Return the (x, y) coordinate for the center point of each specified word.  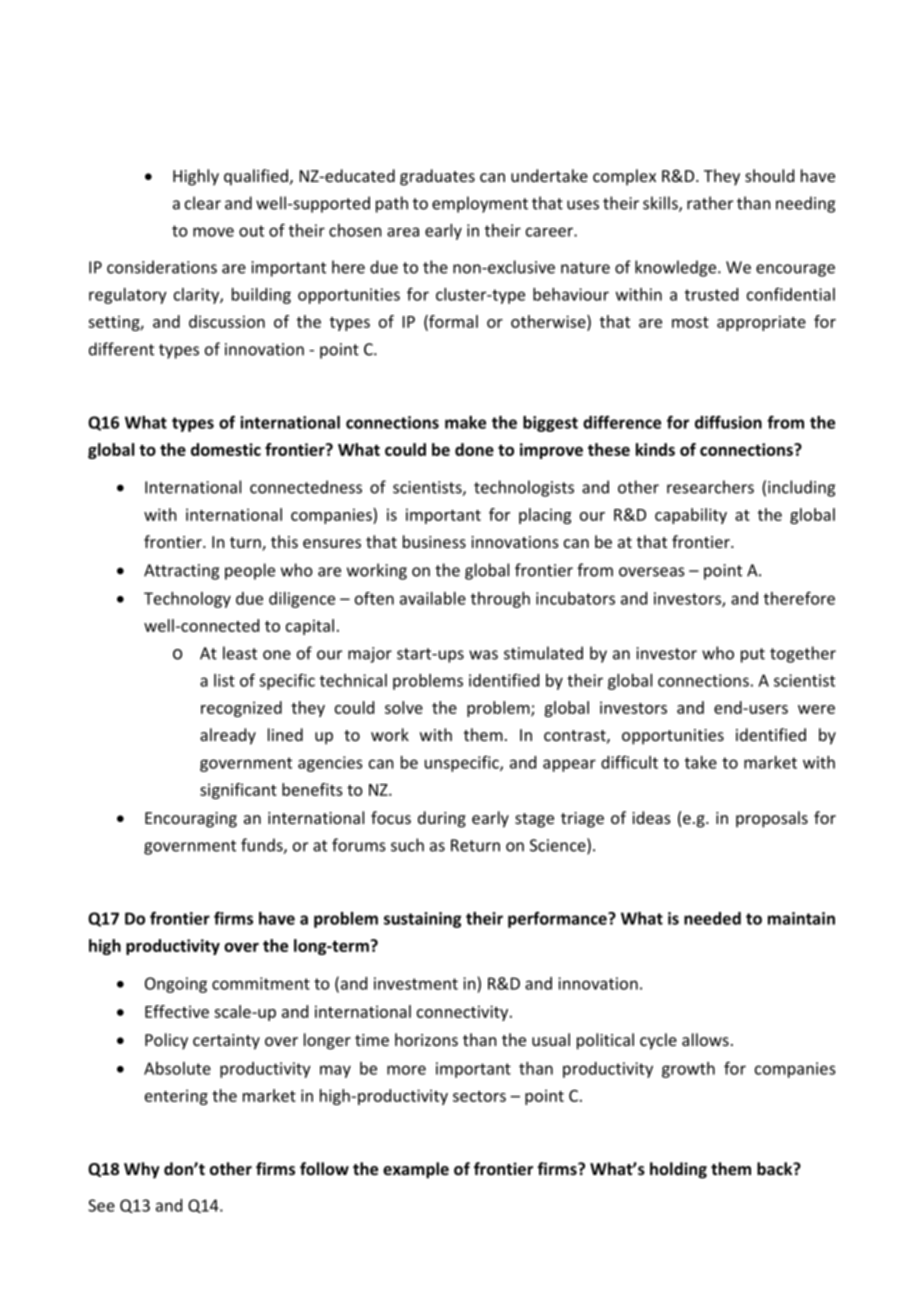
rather (710, 203)
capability (691, 516)
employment (480, 204)
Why (142, 1170)
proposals (772, 819)
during (442, 819)
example (416, 1170)
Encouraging (191, 820)
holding (678, 1170)
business (434, 541)
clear (203, 203)
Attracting (181, 572)
